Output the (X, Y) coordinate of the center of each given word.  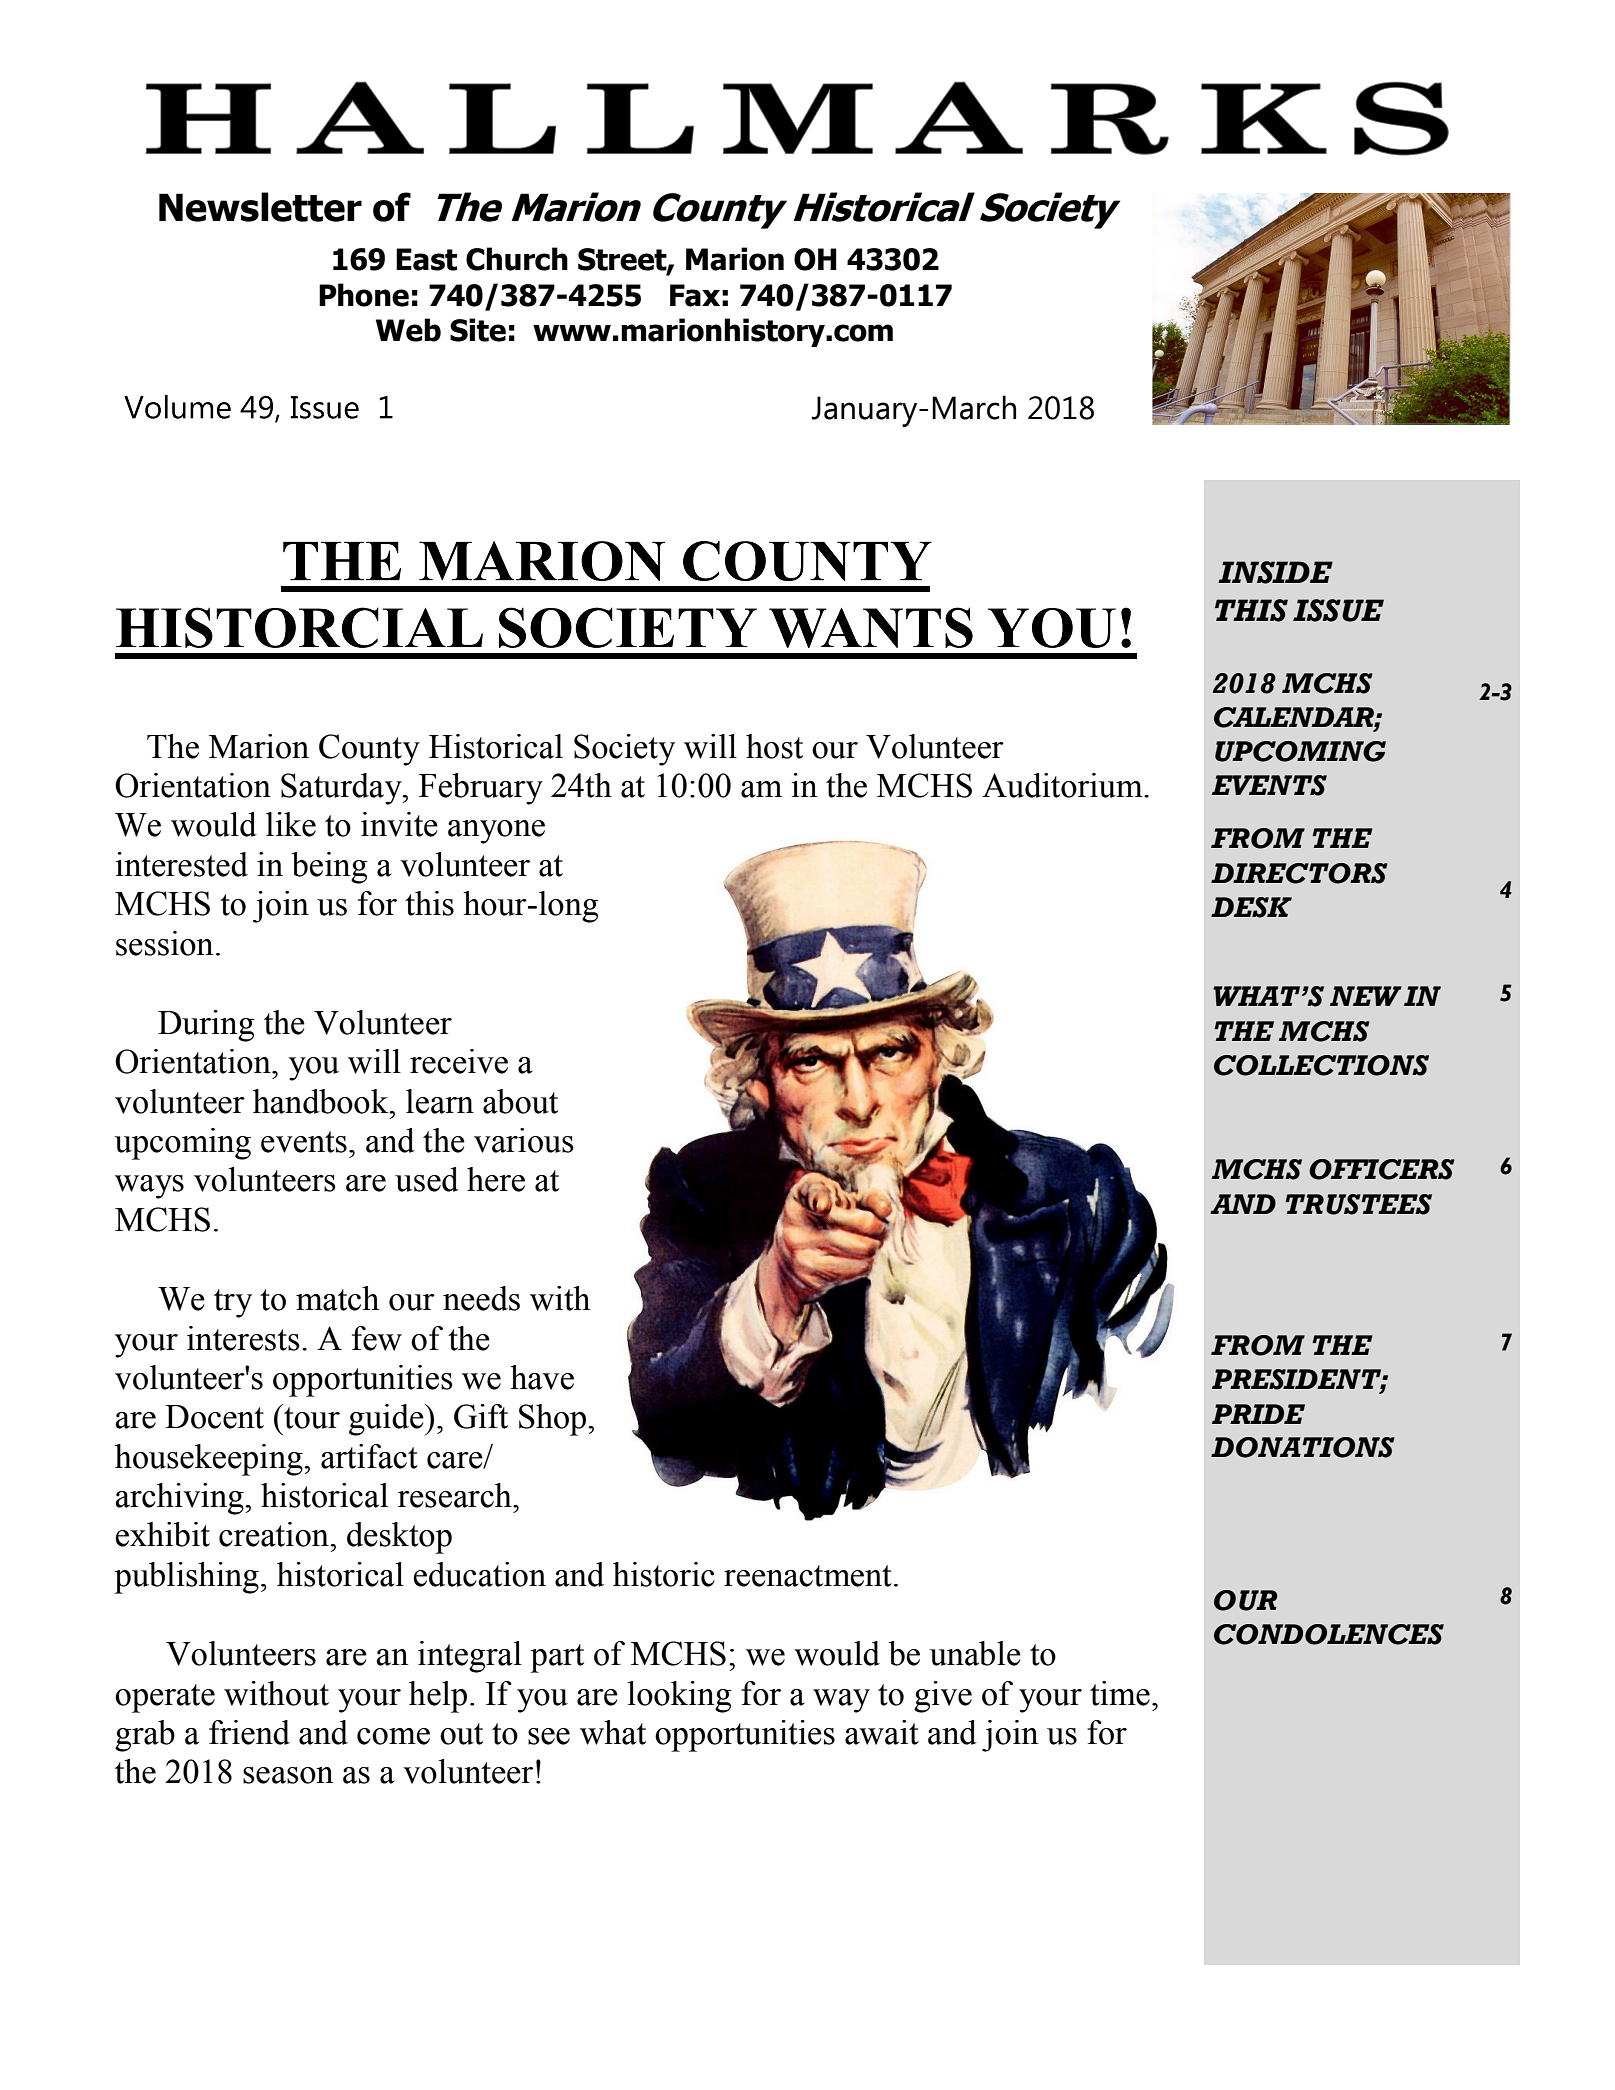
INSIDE (1275, 572)
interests (243, 1338)
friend (249, 1732)
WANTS (871, 627)
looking (680, 1697)
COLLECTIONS (1321, 1065)
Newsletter (260, 207)
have (542, 1377)
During (206, 1026)
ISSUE (1338, 610)
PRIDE (1258, 1414)
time (1120, 1693)
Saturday (342, 789)
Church (517, 259)
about (520, 1101)
